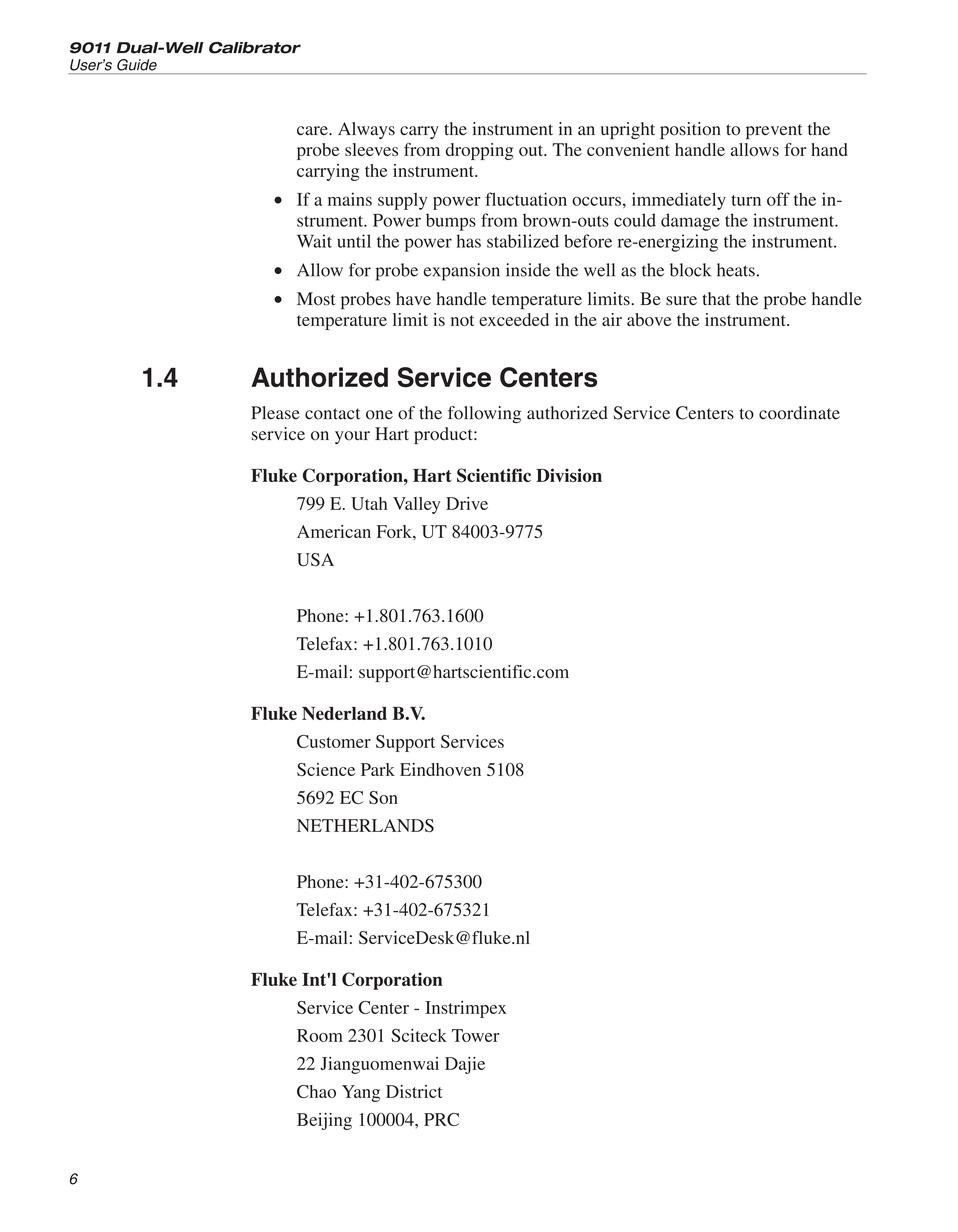  What do you see at coordinates (313, 130) in the screenshot?
I see `care` at bounding box center [313, 130].
